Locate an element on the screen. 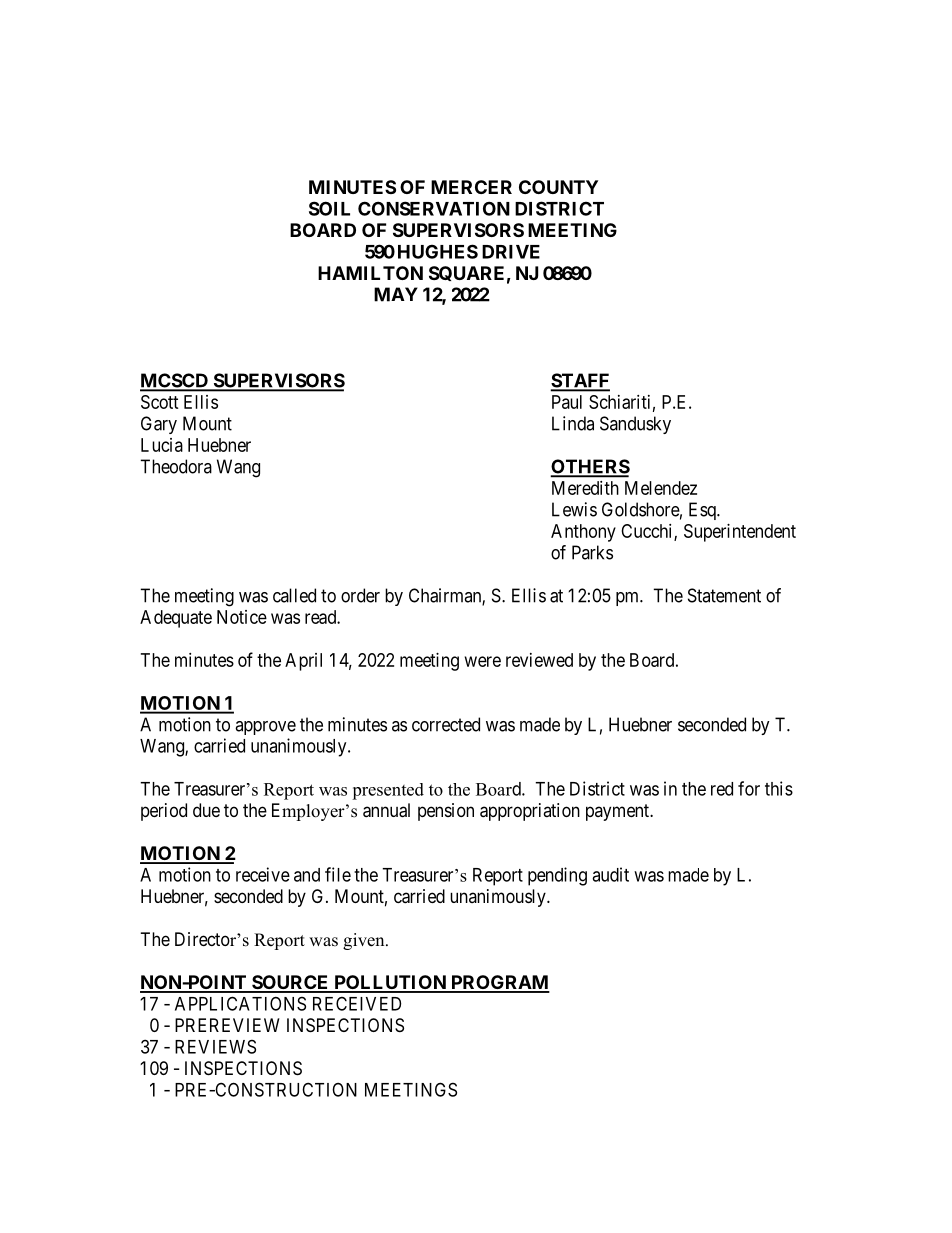 This screenshot has height=1233, width=952. COUNTY is located at coordinates (558, 187).
